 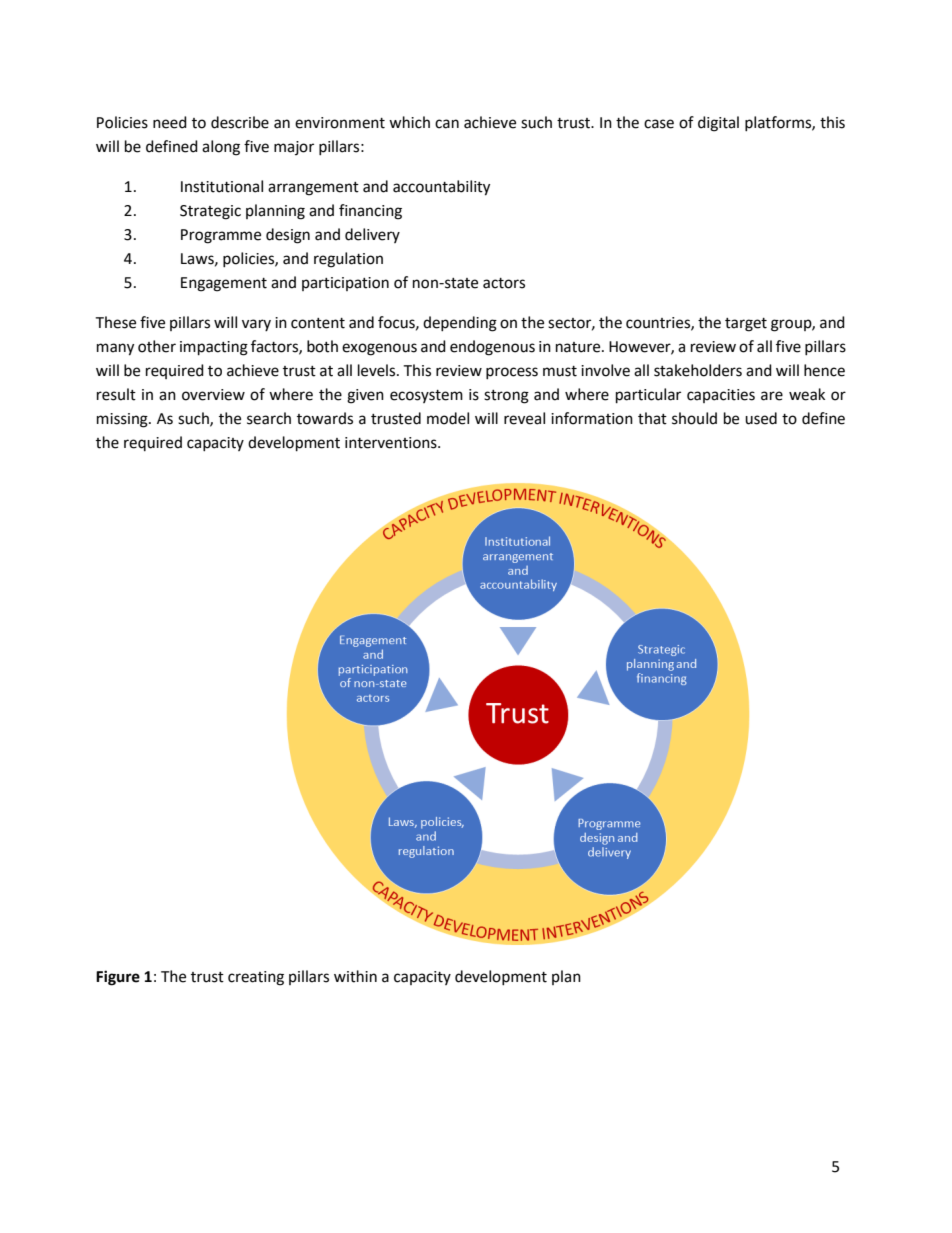 What do you see at coordinates (392, 443) in the page?
I see `interventions` at bounding box center [392, 443].
